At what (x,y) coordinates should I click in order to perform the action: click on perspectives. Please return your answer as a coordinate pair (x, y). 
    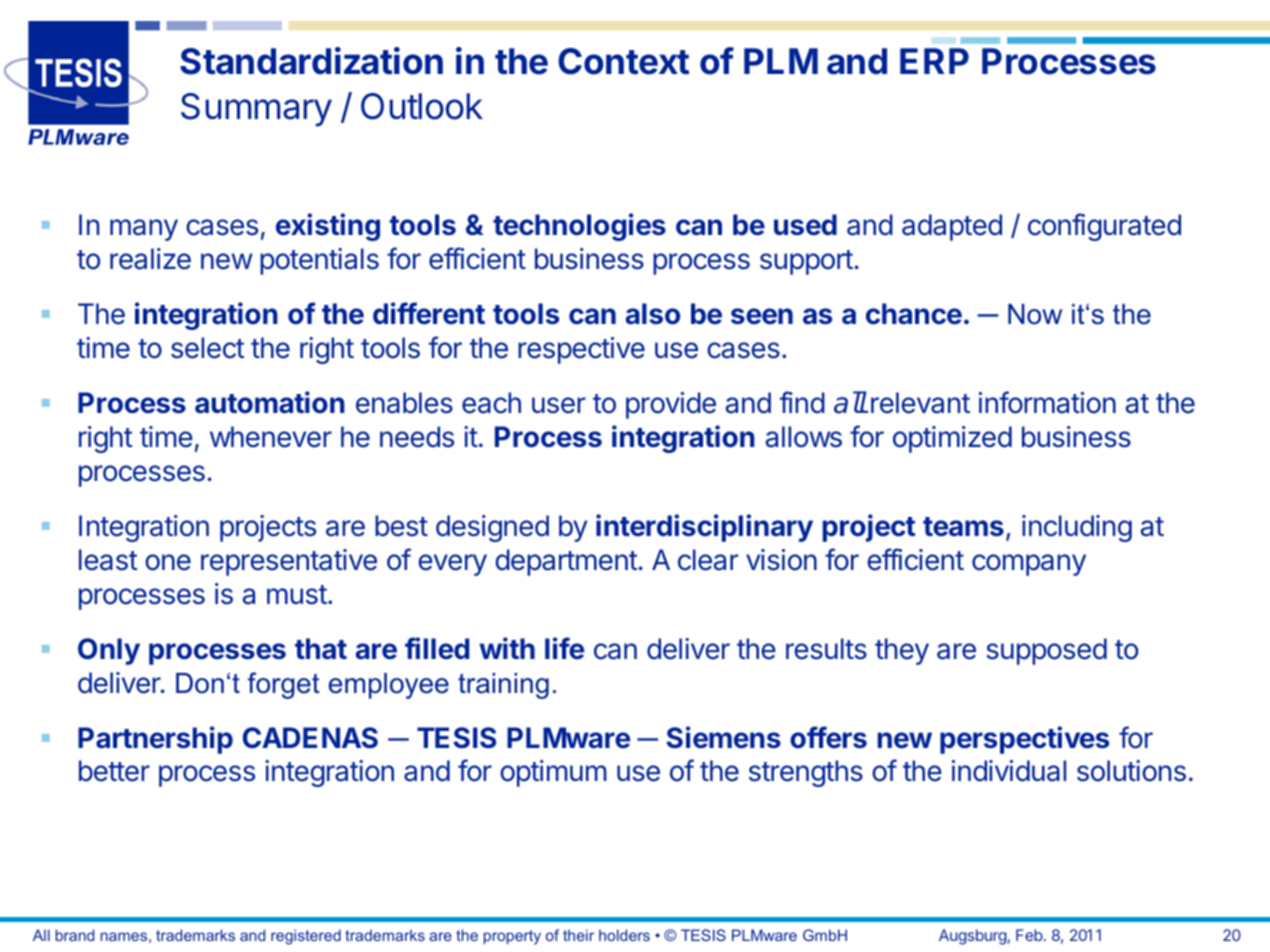
    Looking at the image, I should click on (1024, 740).
